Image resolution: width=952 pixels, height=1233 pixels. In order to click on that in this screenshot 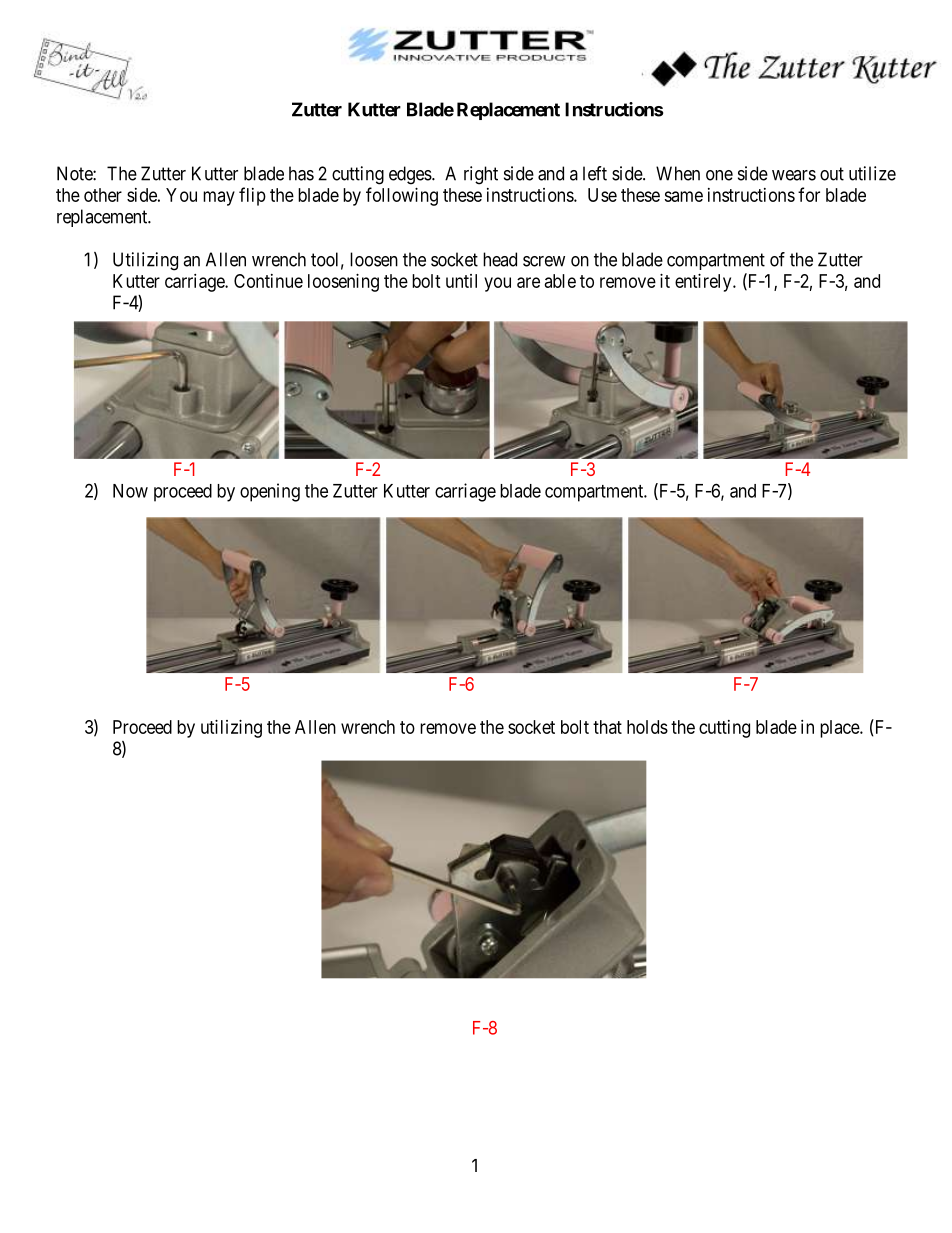, I will do `click(607, 727)`.
